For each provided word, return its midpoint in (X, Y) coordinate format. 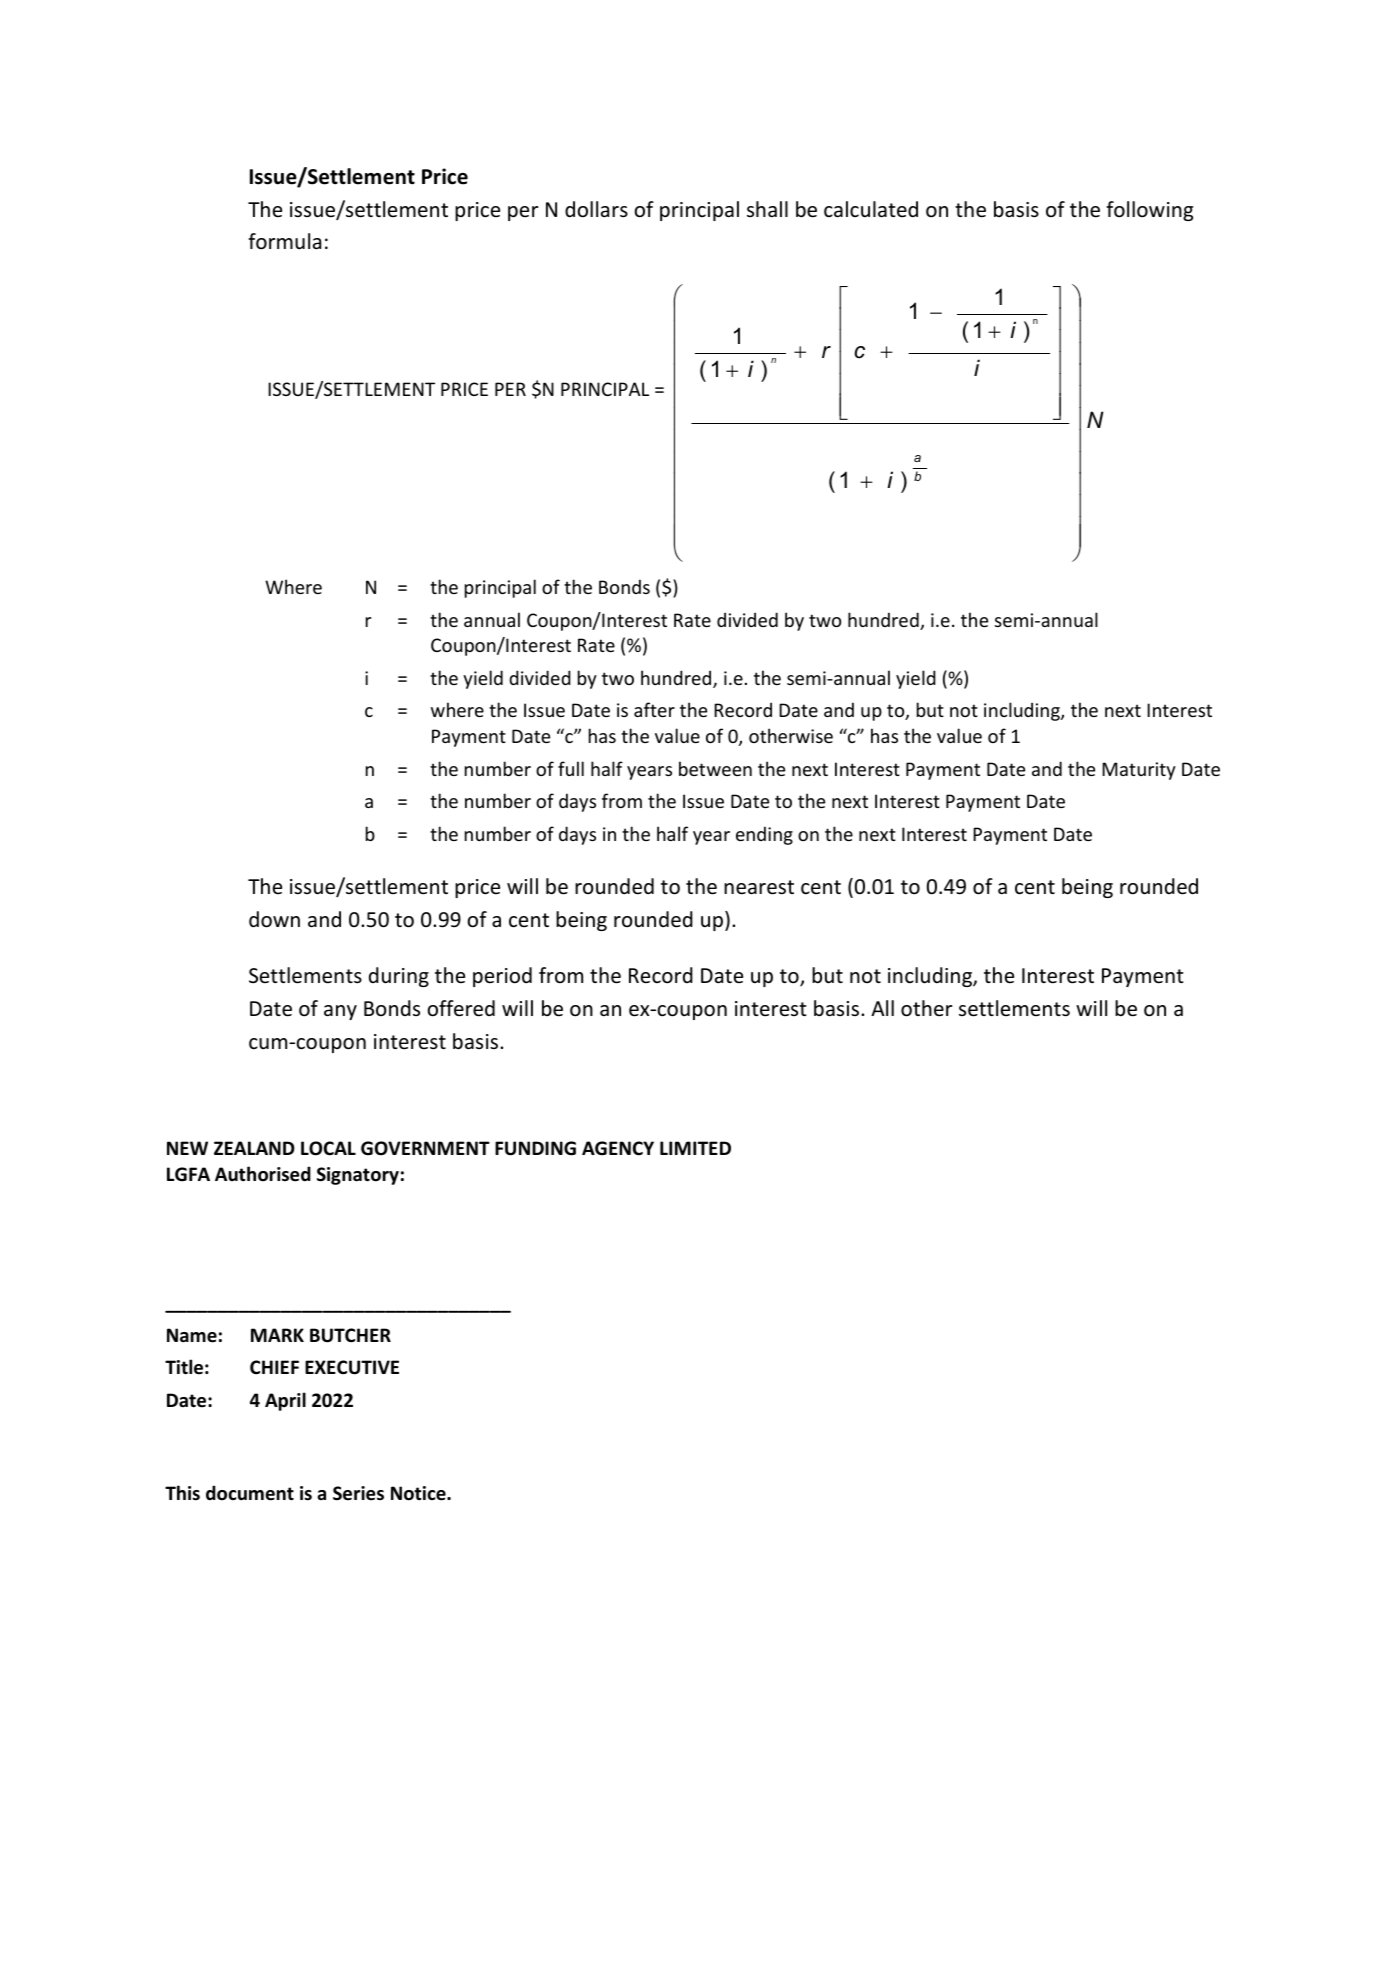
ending (764, 835)
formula (284, 241)
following (1149, 211)
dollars (596, 209)
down (274, 919)
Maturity (1139, 771)
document (250, 1493)
